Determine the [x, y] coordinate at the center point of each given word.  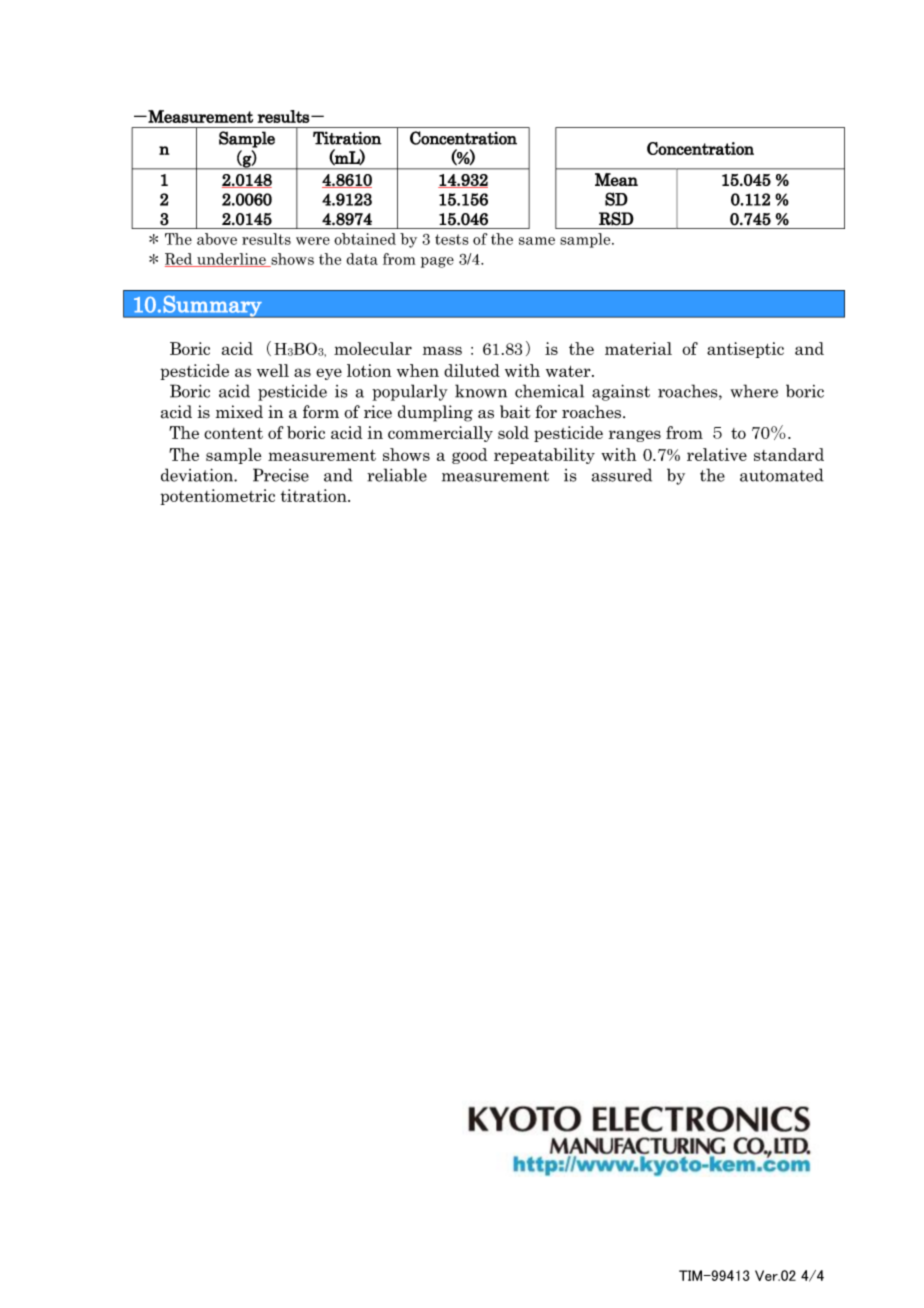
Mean [616, 179]
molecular [373, 348]
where [754, 391]
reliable [397, 475]
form [321, 412]
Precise [281, 475]
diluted [472, 370]
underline [231, 260]
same [537, 241]
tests [452, 239]
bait [515, 412]
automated [782, 475]
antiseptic [745, 350]
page [437, 262]
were [313, 241]
